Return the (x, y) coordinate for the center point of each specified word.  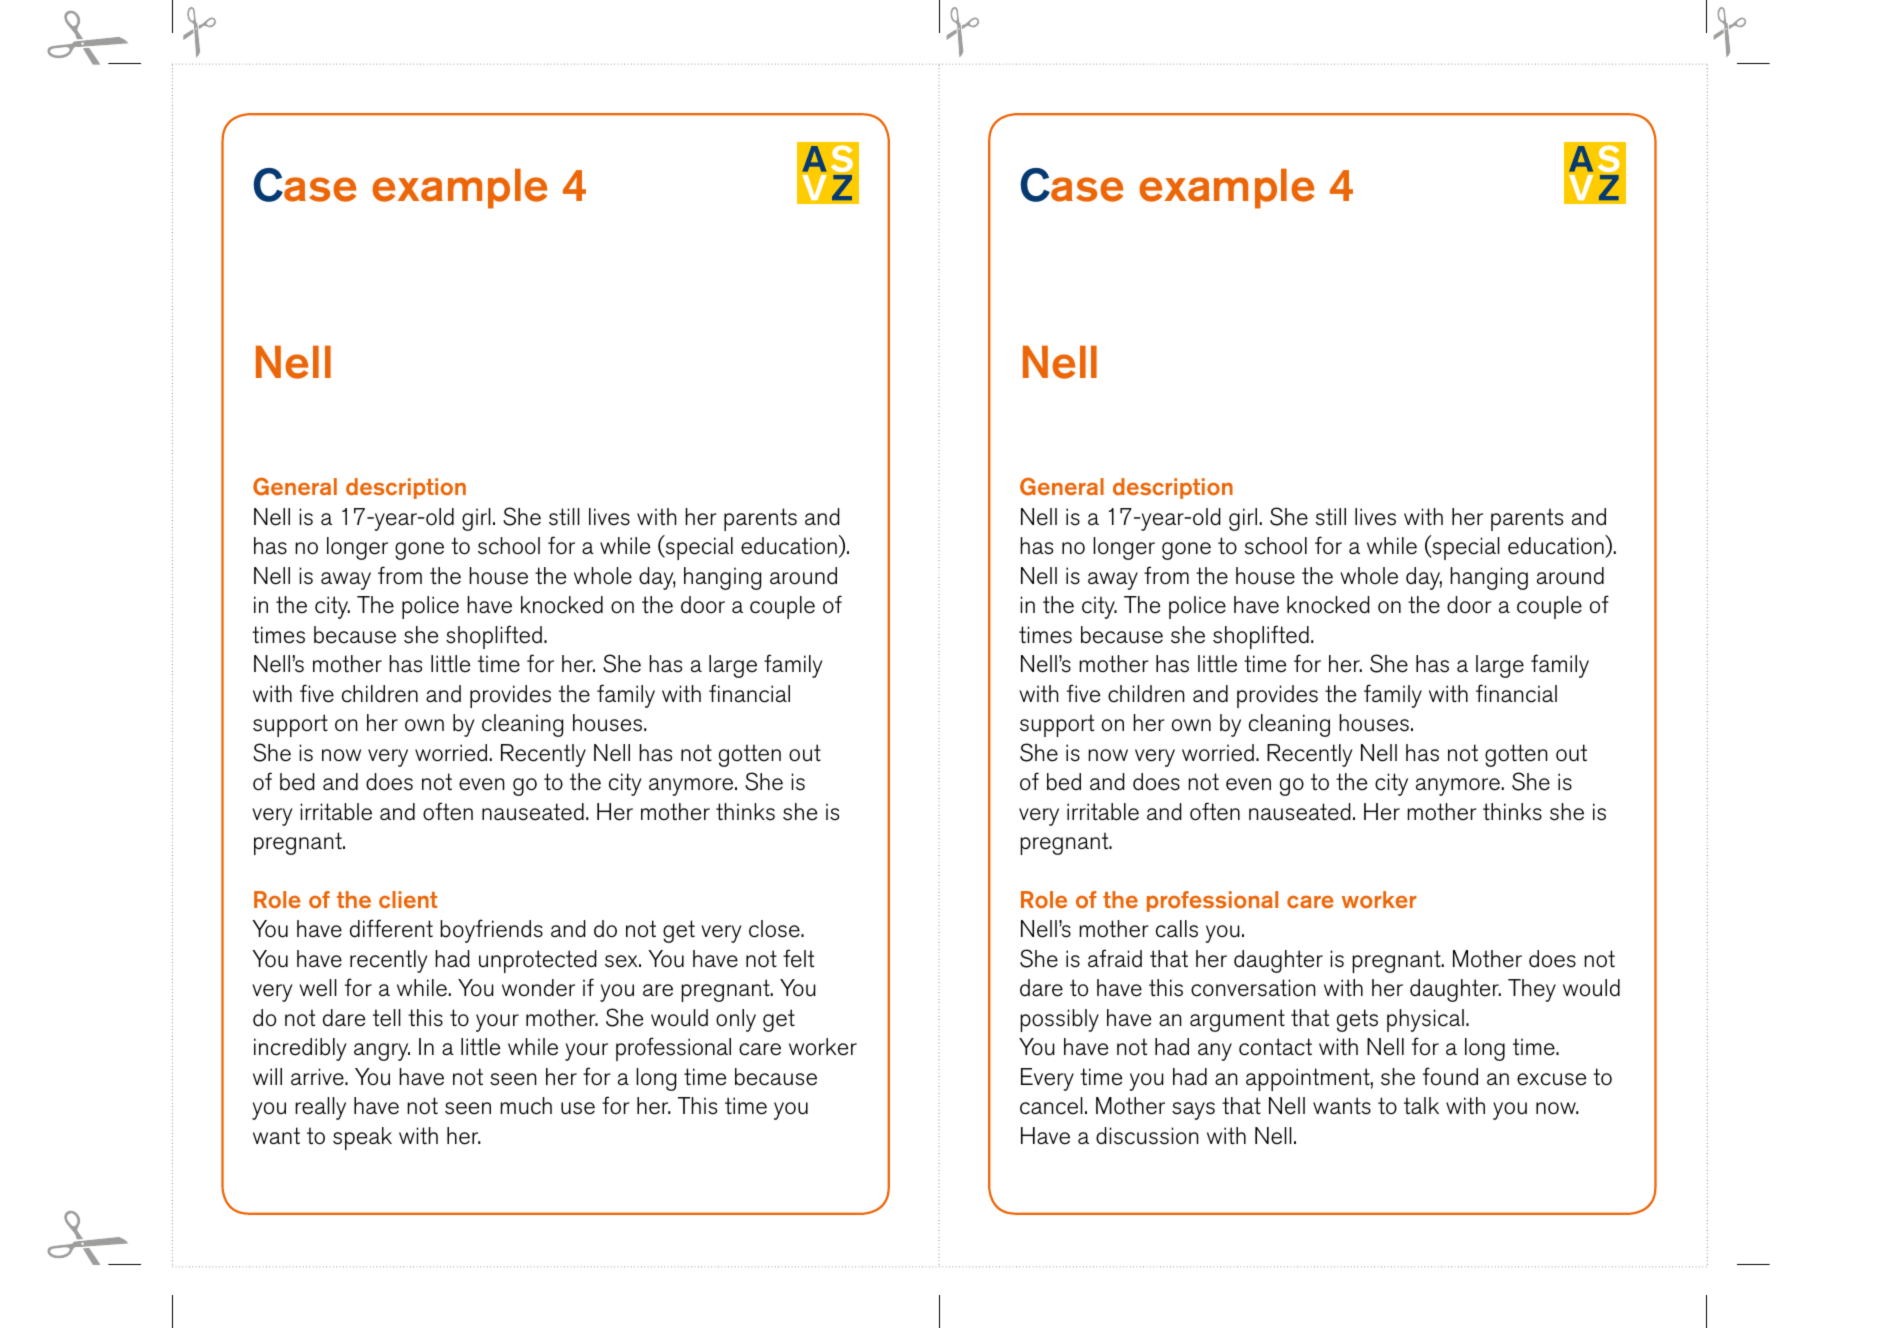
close (775, 929)
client (408, 899)
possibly (1059, 1020)
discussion (1147, 1136)
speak (362, 1138)
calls (1177, 929)
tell (387, 1018)
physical (1425, 1020)
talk (1421, 1105)
